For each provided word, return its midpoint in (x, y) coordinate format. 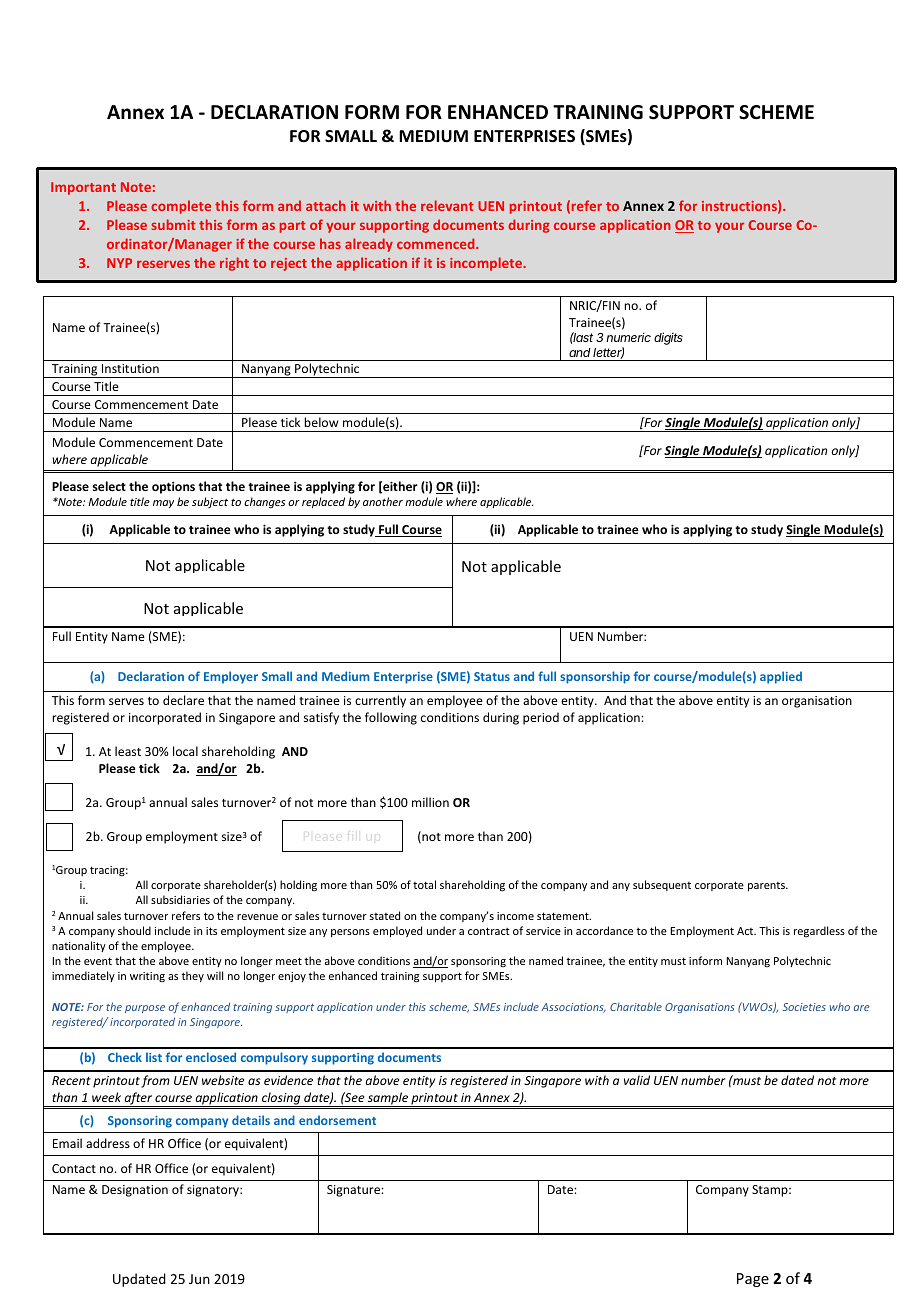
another (383, 501)
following (391, 718)
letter (608, 353)
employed (397, 931)
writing (147, 977)
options (173, 487)
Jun (199, 1279)
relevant (447, 205)
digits (668, 338)
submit (174, 224)
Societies (804, 1007)
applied (781, 677)
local (185, 751)
